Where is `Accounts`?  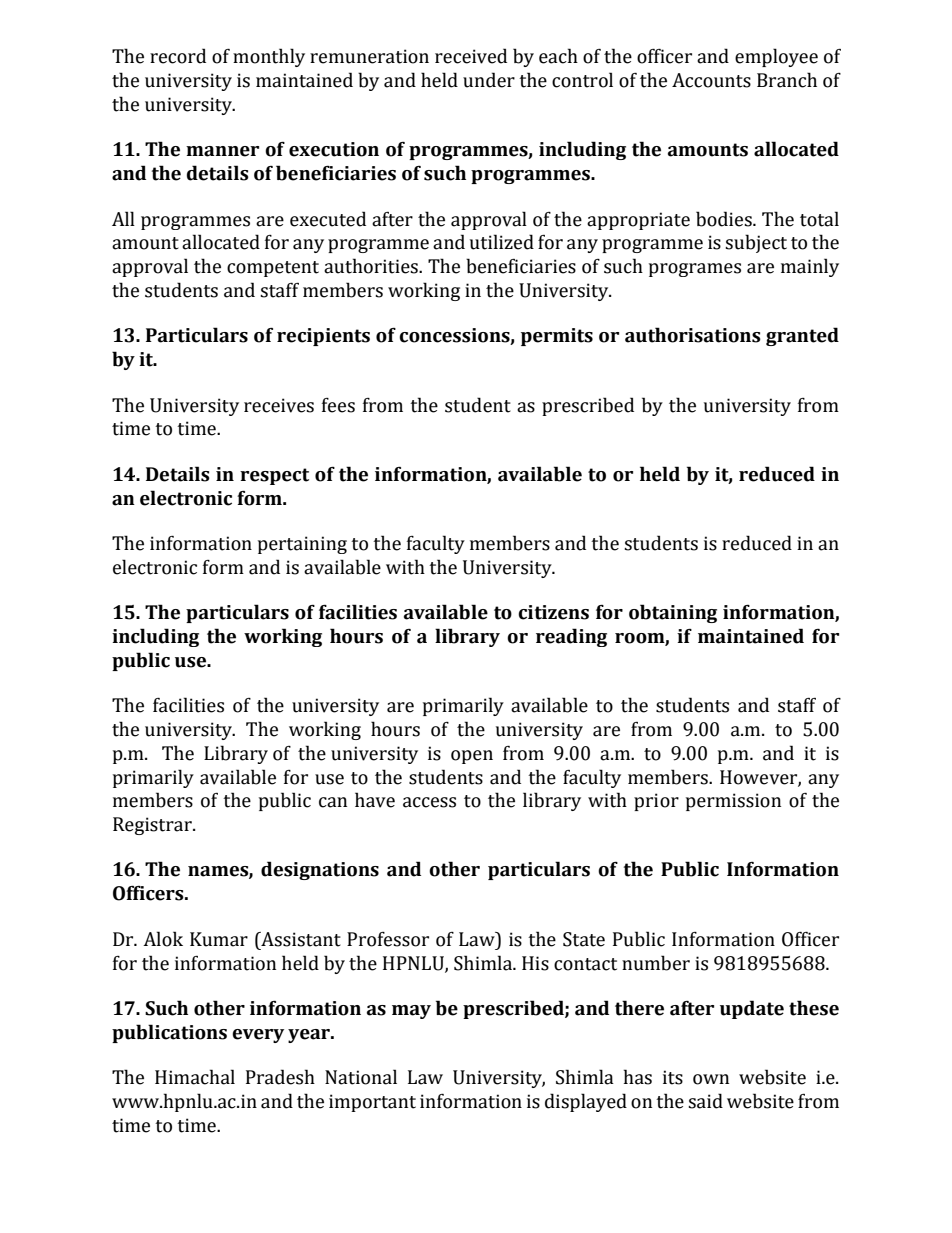 Accounts is located at coordinates (711, 80).
